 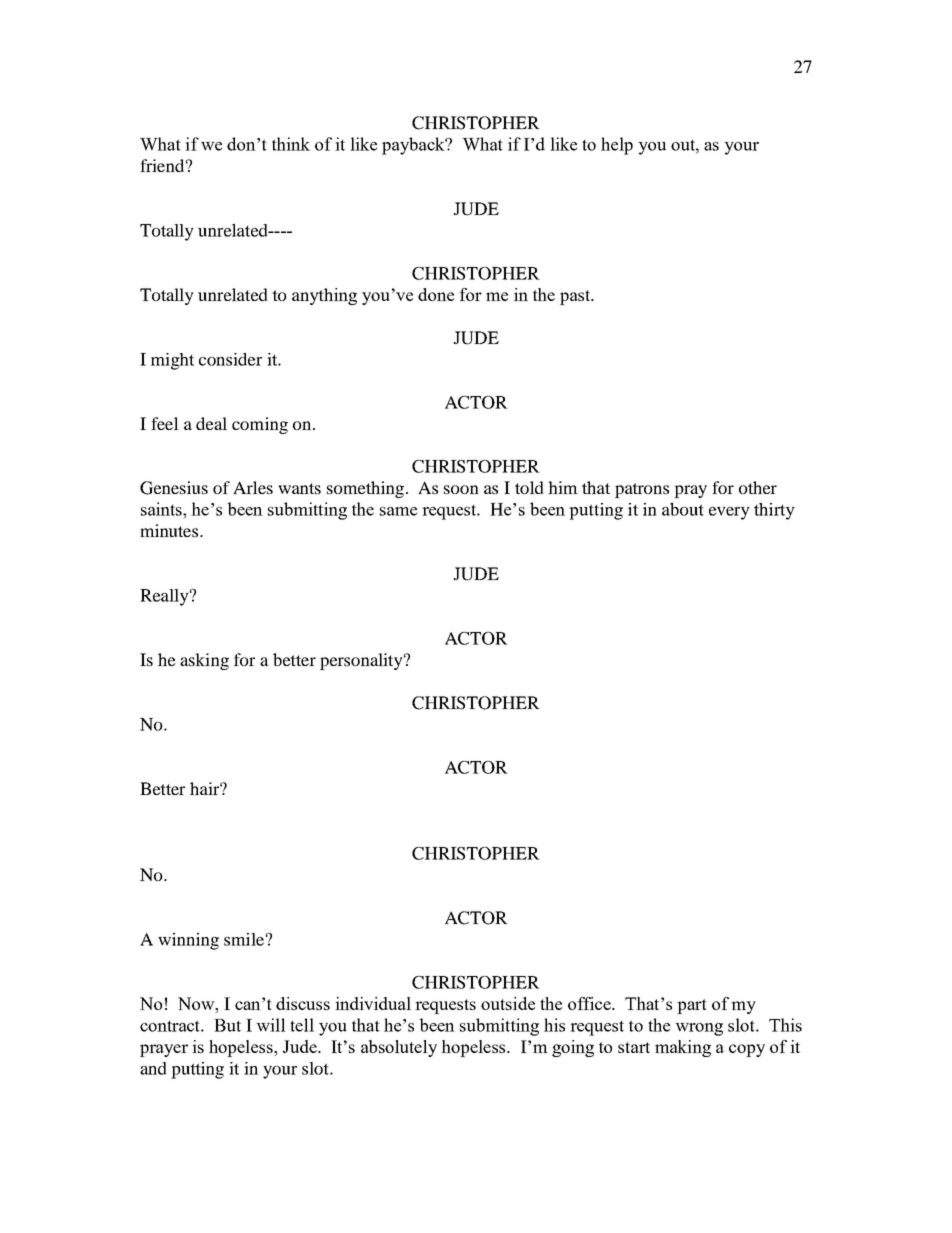 I want to click on But, so click(x=227, y=1025).
